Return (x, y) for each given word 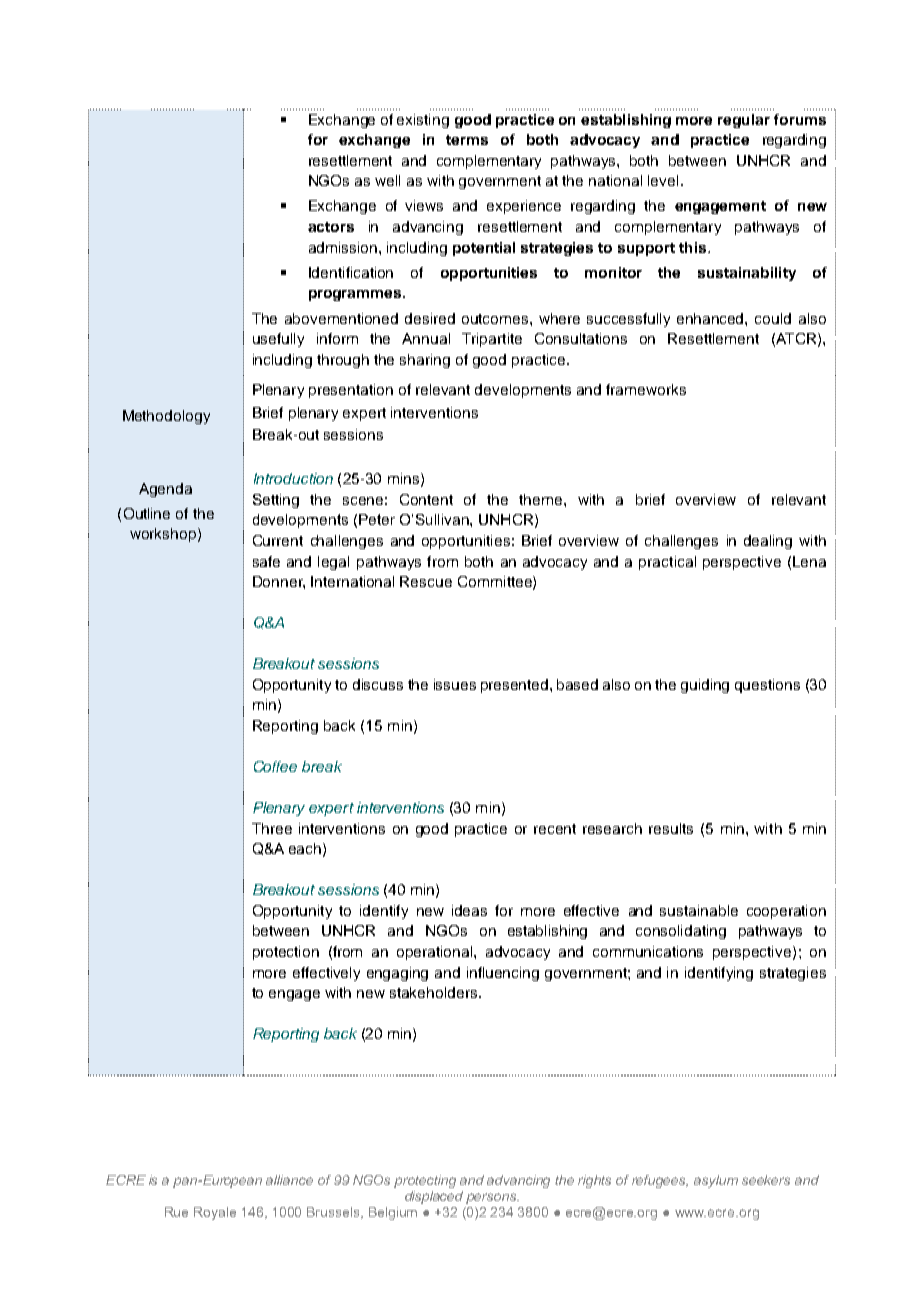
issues (455, 684)
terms (467, 140)
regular (744, 121)
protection (286, 953)
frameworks (646, 389)
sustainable (699, 910)
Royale (215, 1213)
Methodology (166, 417)
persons (492, 1198)
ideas (469, 910)
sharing (425, 361)
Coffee (275, 766)
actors (331, 227)
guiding (705, 686)
